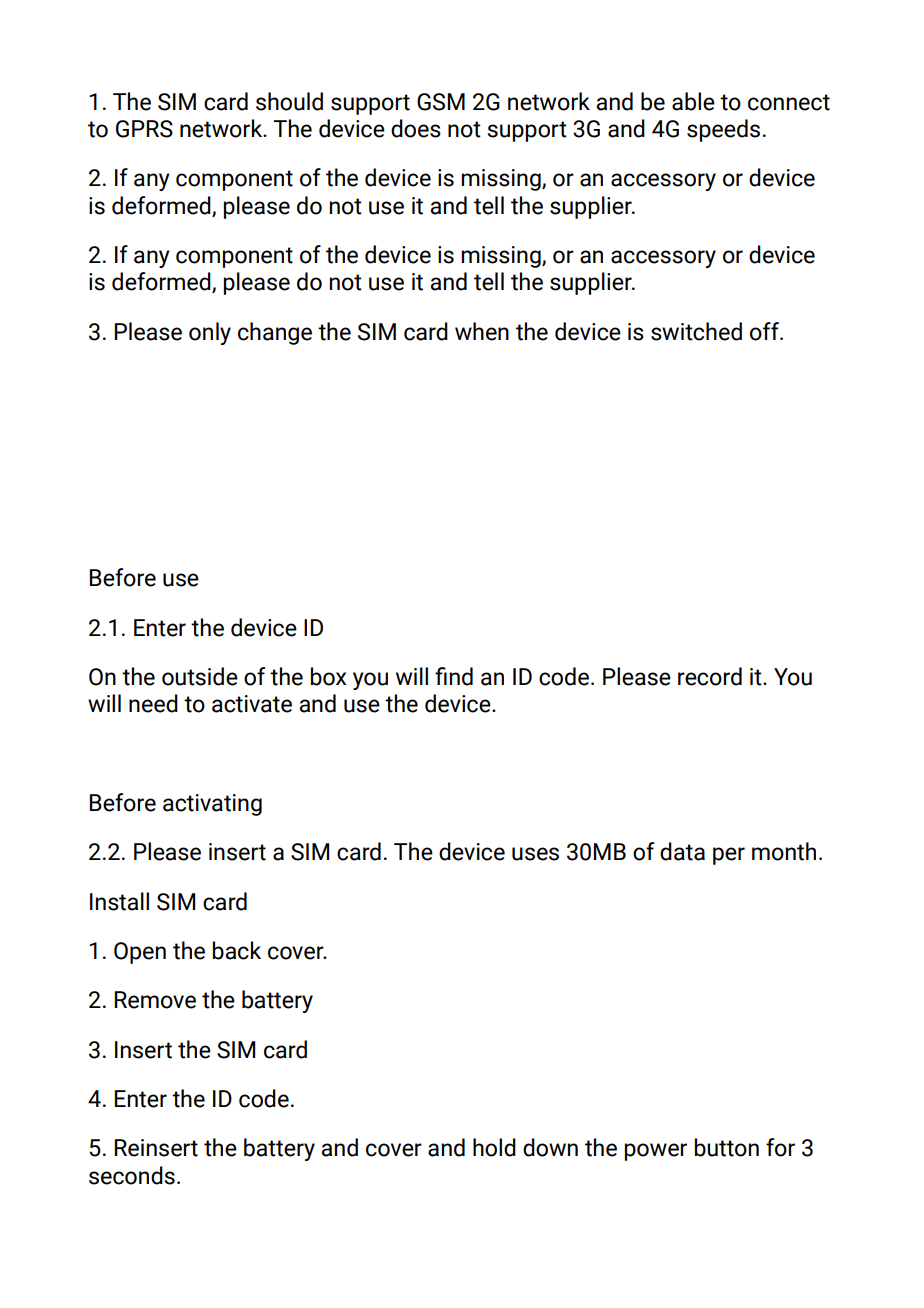  I want to click on when, so click(482, 331).
